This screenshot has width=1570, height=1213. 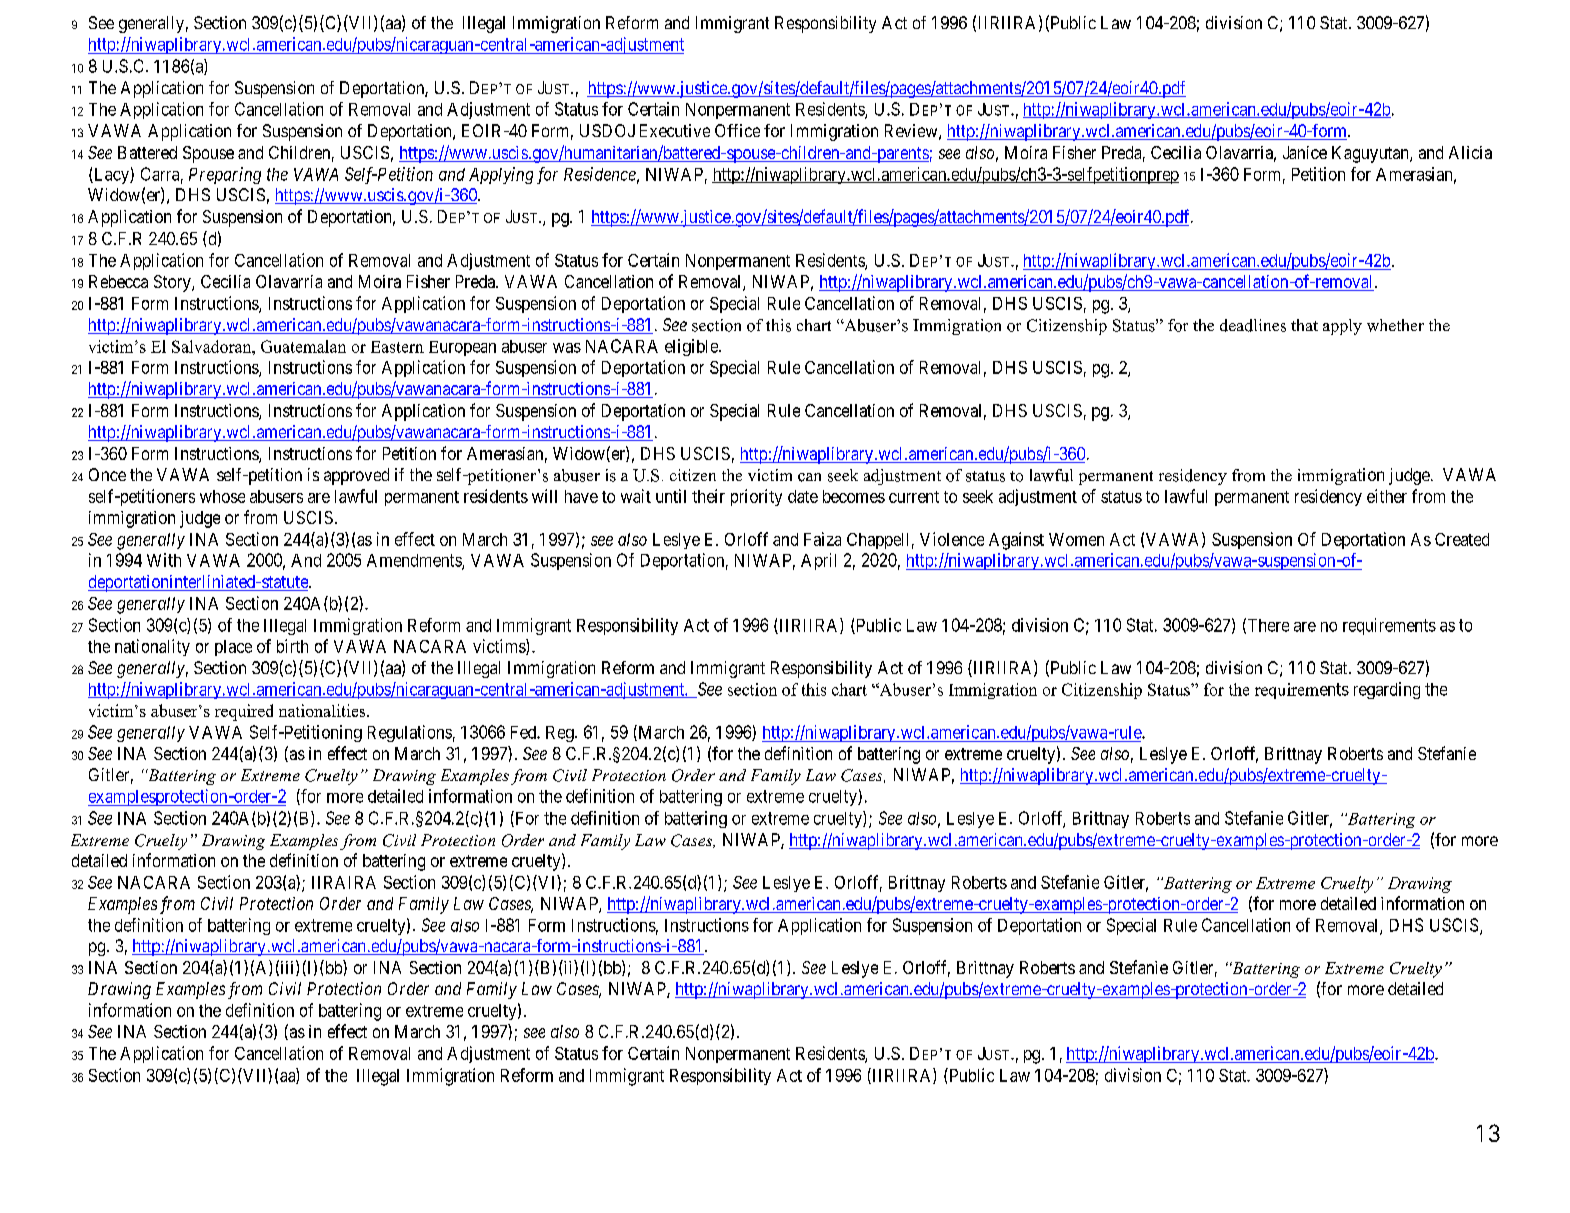 What do you see at coordinates (803, 496) in the screenshot?
I see `date` at bounding box center [803, 496].
